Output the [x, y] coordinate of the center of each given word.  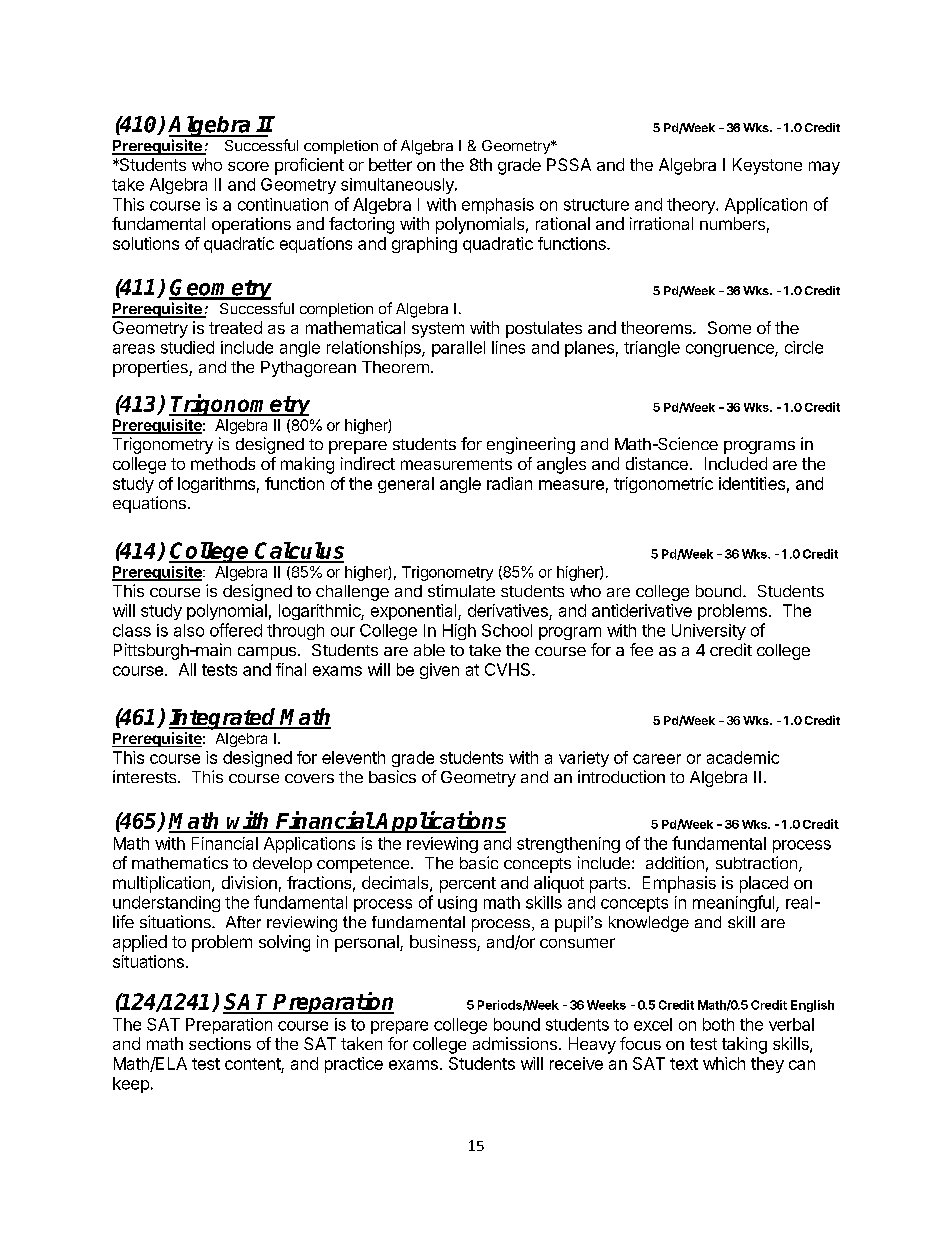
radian [509, 483]
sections [220, 1043]
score [248, 166]
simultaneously [398, 186]
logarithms [216, 485]
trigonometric [663, 485]
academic [743, 757]
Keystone [767, 166]
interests [146, 776]
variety [584, 759]
